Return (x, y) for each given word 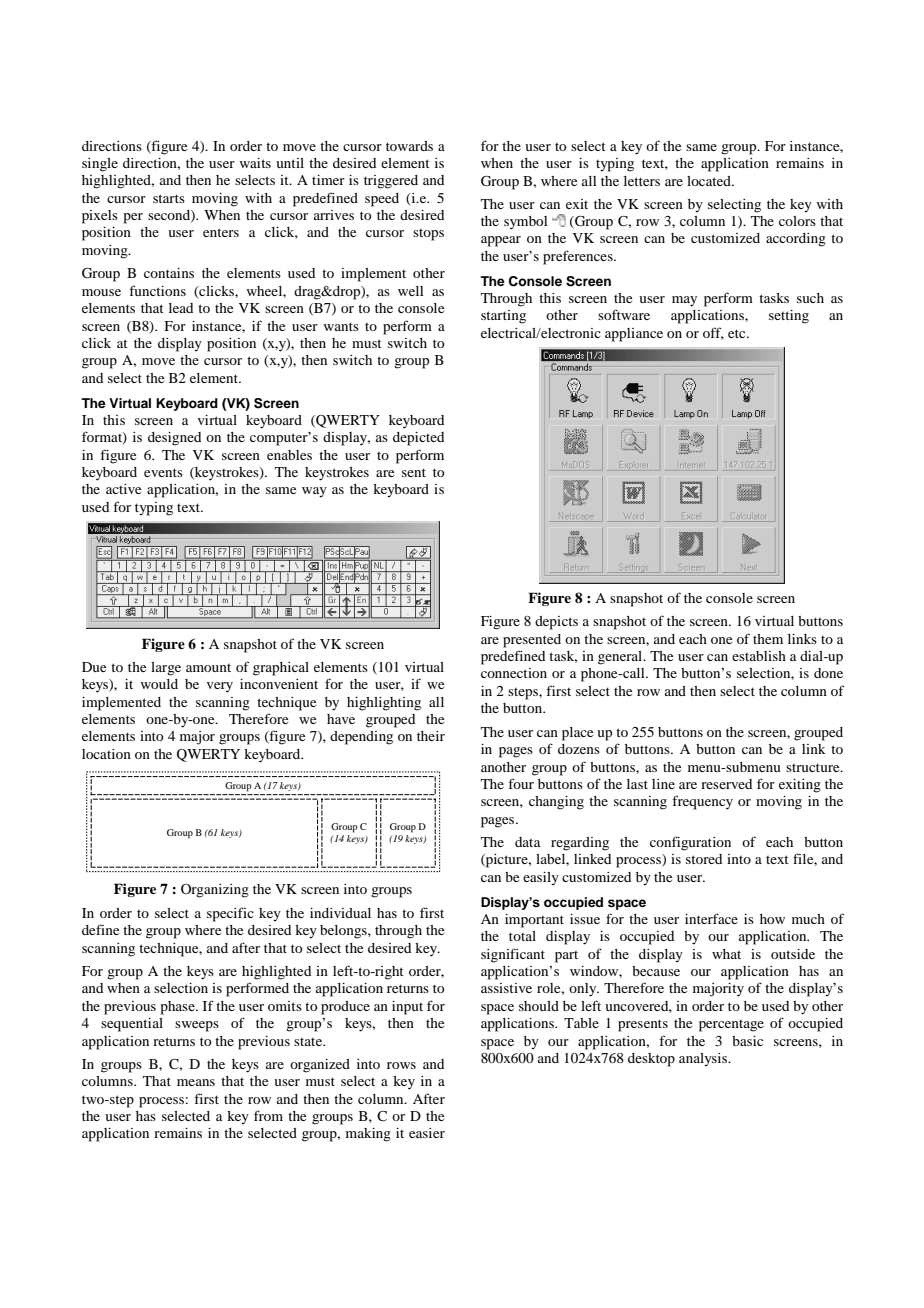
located (710, 181)
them (768, 639)
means (196, 1082)
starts (169, 198)
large (166, 669)
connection (514, 673)
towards (409, 146)
